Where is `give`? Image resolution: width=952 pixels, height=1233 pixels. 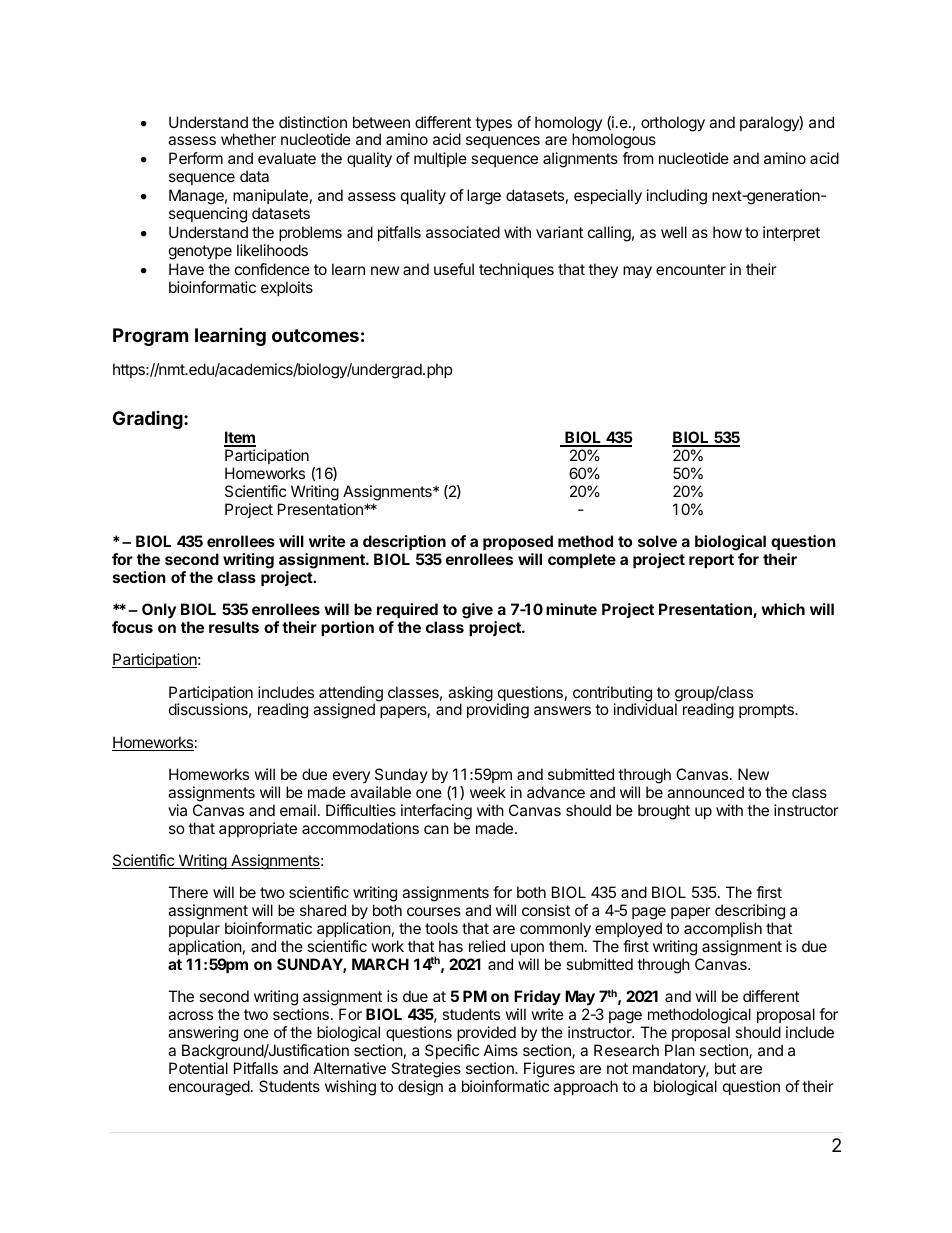 give is located at coordinates (477, 611).
